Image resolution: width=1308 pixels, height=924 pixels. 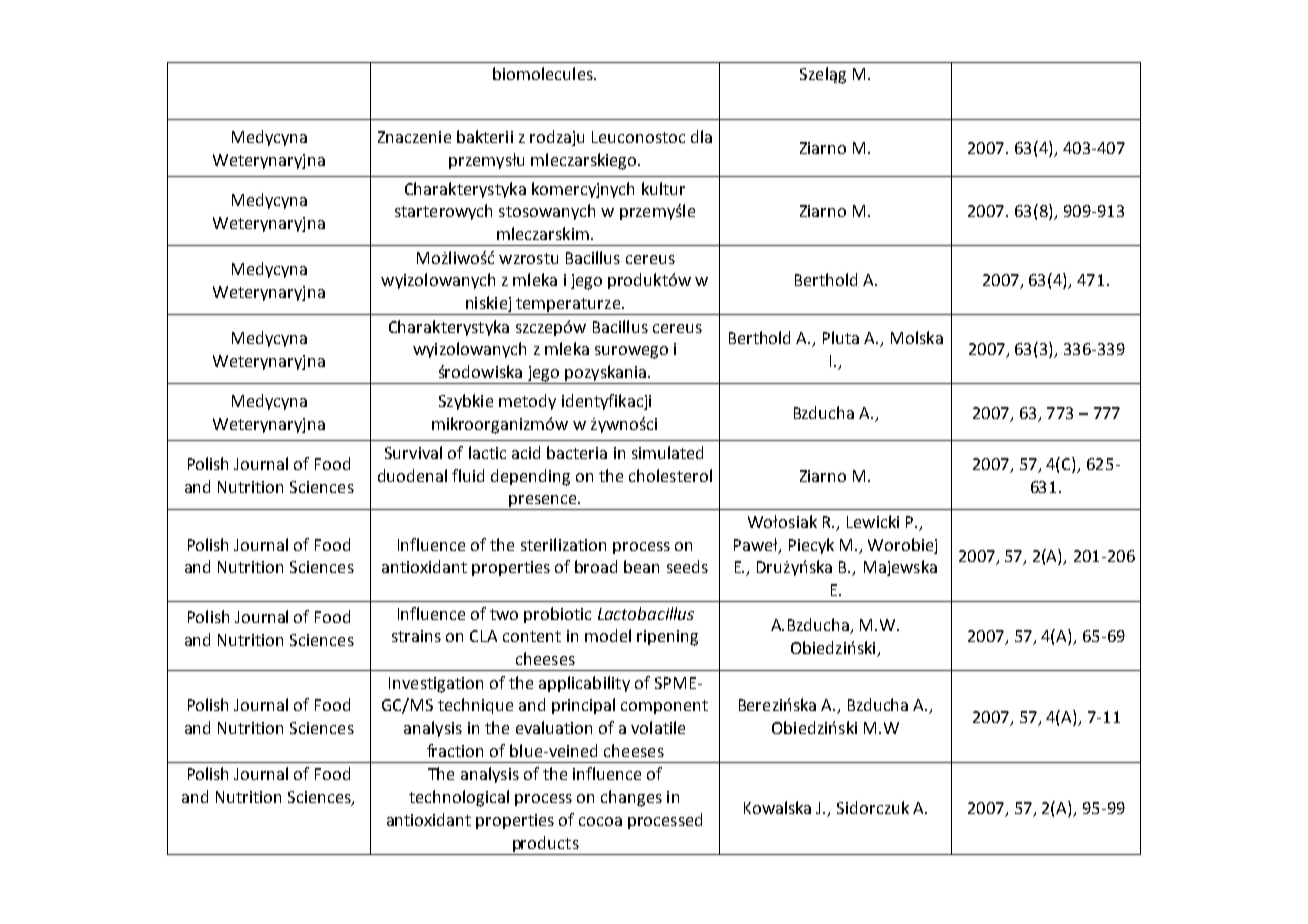 What do you see at coordinates (546, 844) in the image?
I see `products` at bounding box center [546, 844].
